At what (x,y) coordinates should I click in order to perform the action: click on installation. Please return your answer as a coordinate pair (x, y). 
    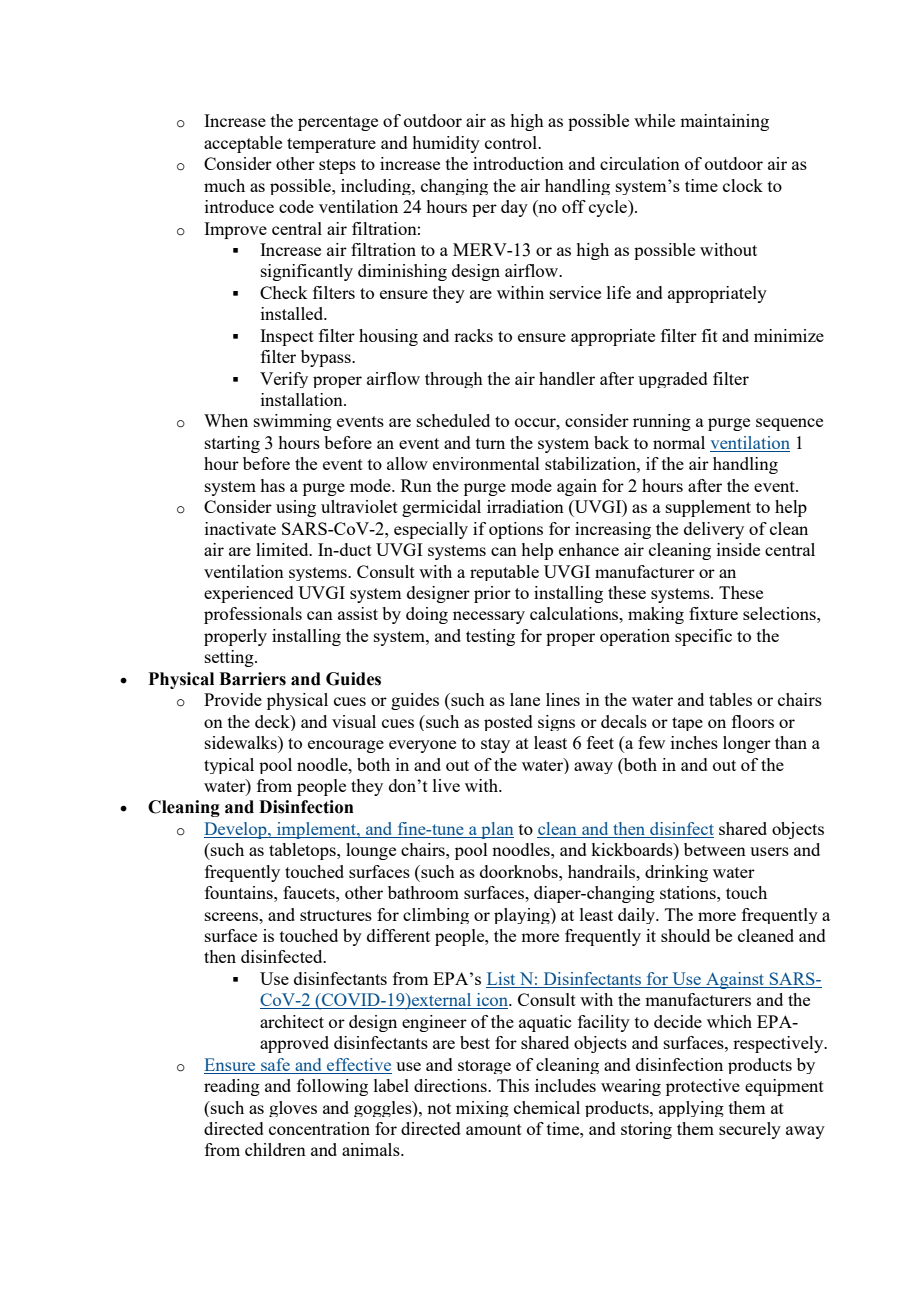
    Looking at the image, I should click on (303, 399).
